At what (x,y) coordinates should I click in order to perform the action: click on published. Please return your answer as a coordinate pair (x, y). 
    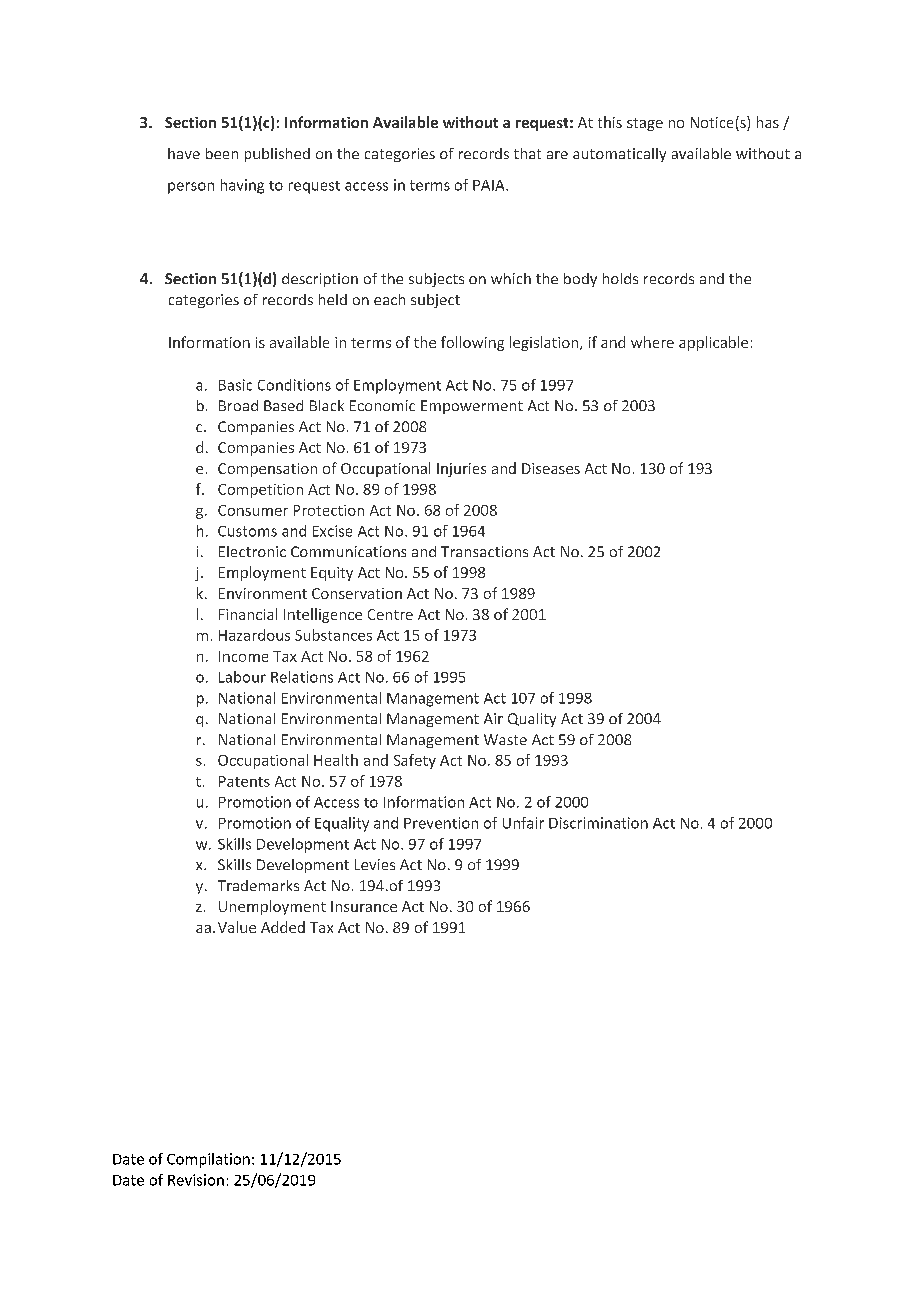
    Looking at the image, I should click on (277, 155).
